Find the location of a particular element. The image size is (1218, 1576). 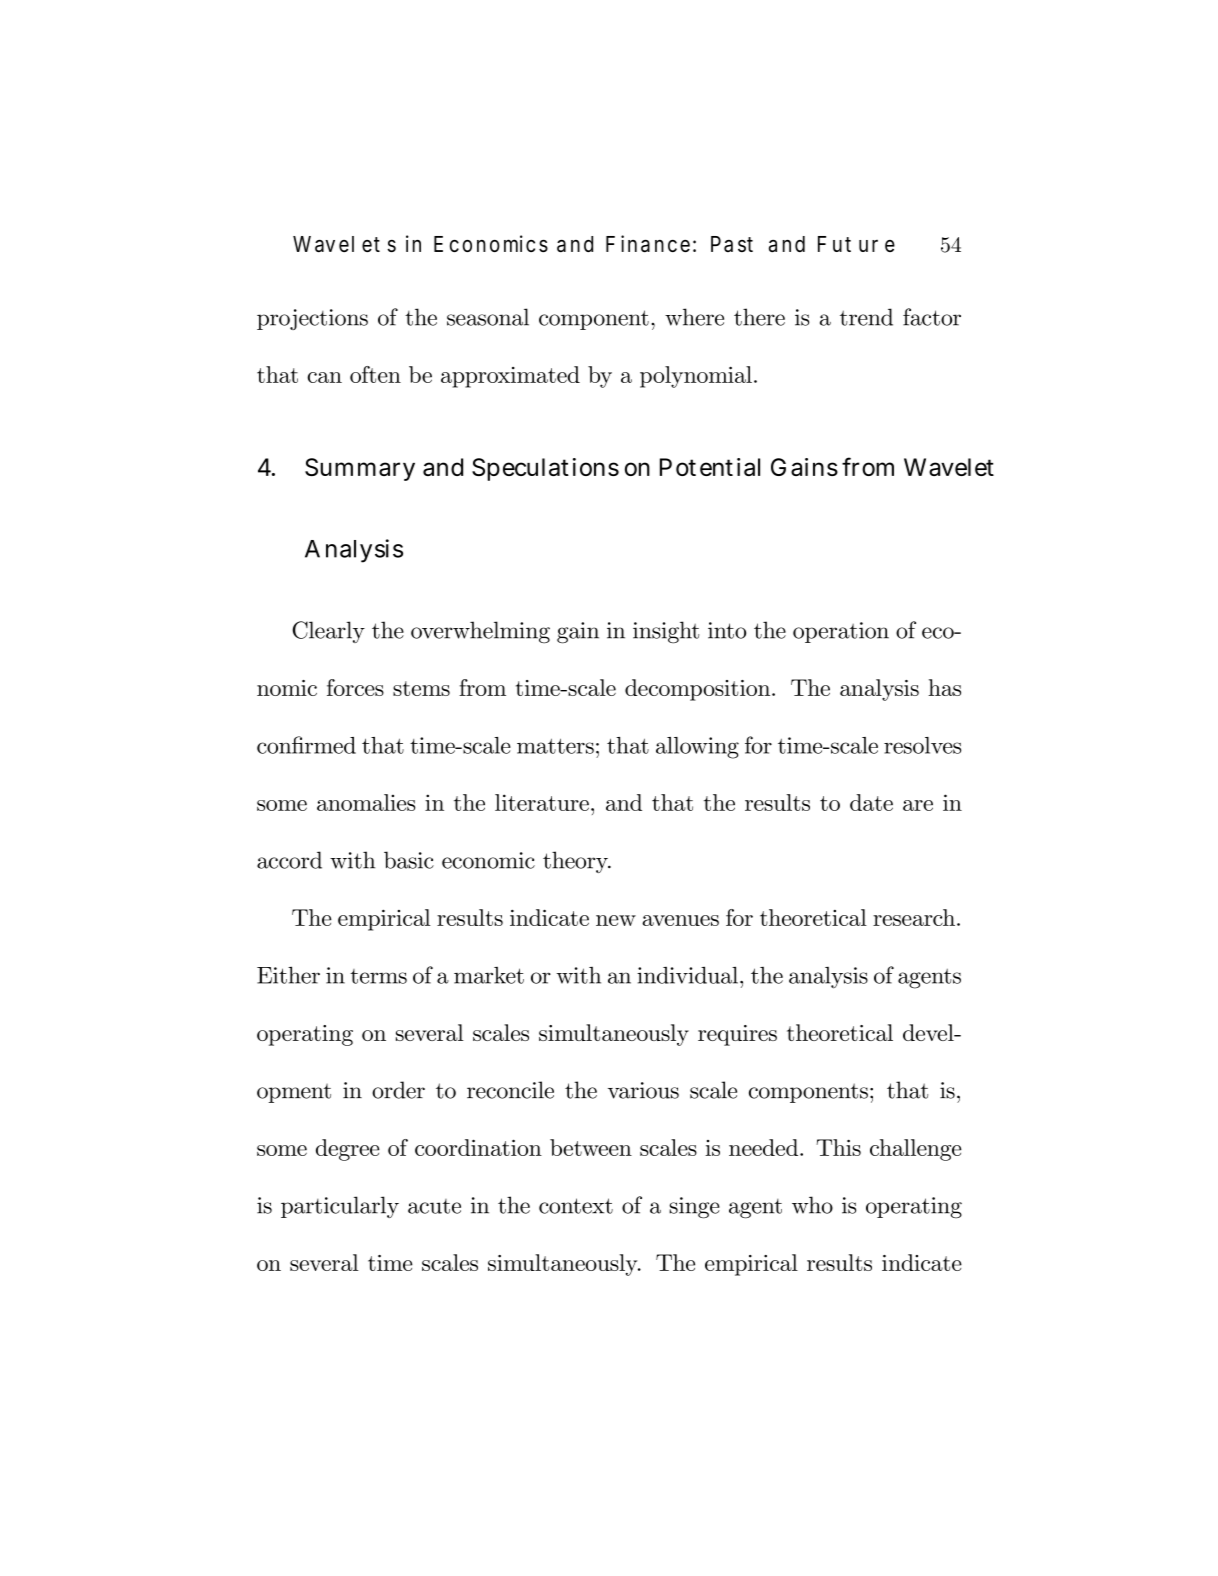

where is located at coordinates (694, 317).
